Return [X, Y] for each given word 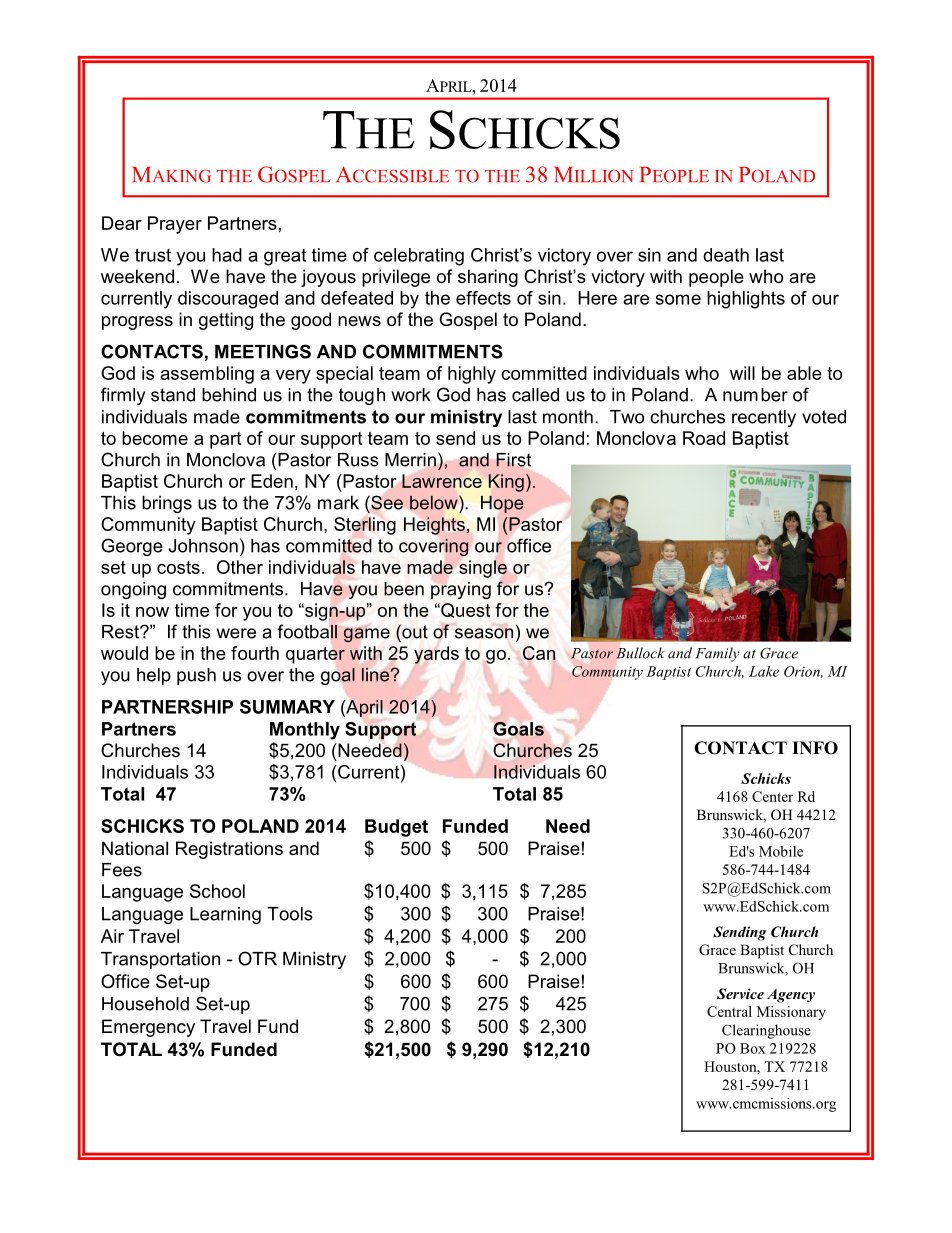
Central [729, 1011]
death [726, 255]
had [227, 255]
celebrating [419, 257]
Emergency [148, 1028]
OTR [257, 958]
